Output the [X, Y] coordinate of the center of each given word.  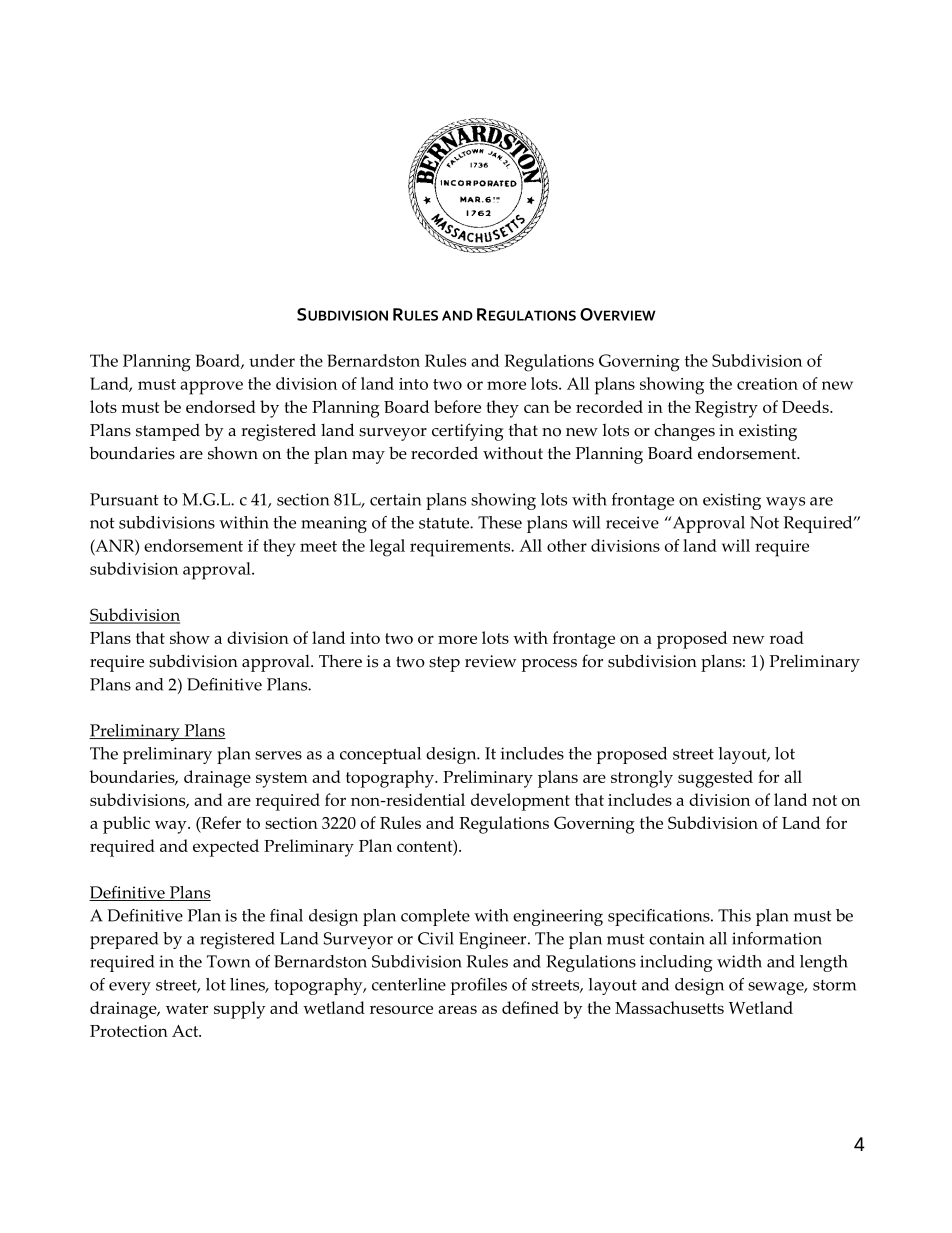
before [457, 406]
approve [211, 388]
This [734, 915]
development [520, 802]
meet [318, 546]
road [787, 637]
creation [767, 384]
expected [226, 848]
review [490, 661]
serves [278, 755]
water [187, 1008]
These [500, 522]
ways [785, 503]
